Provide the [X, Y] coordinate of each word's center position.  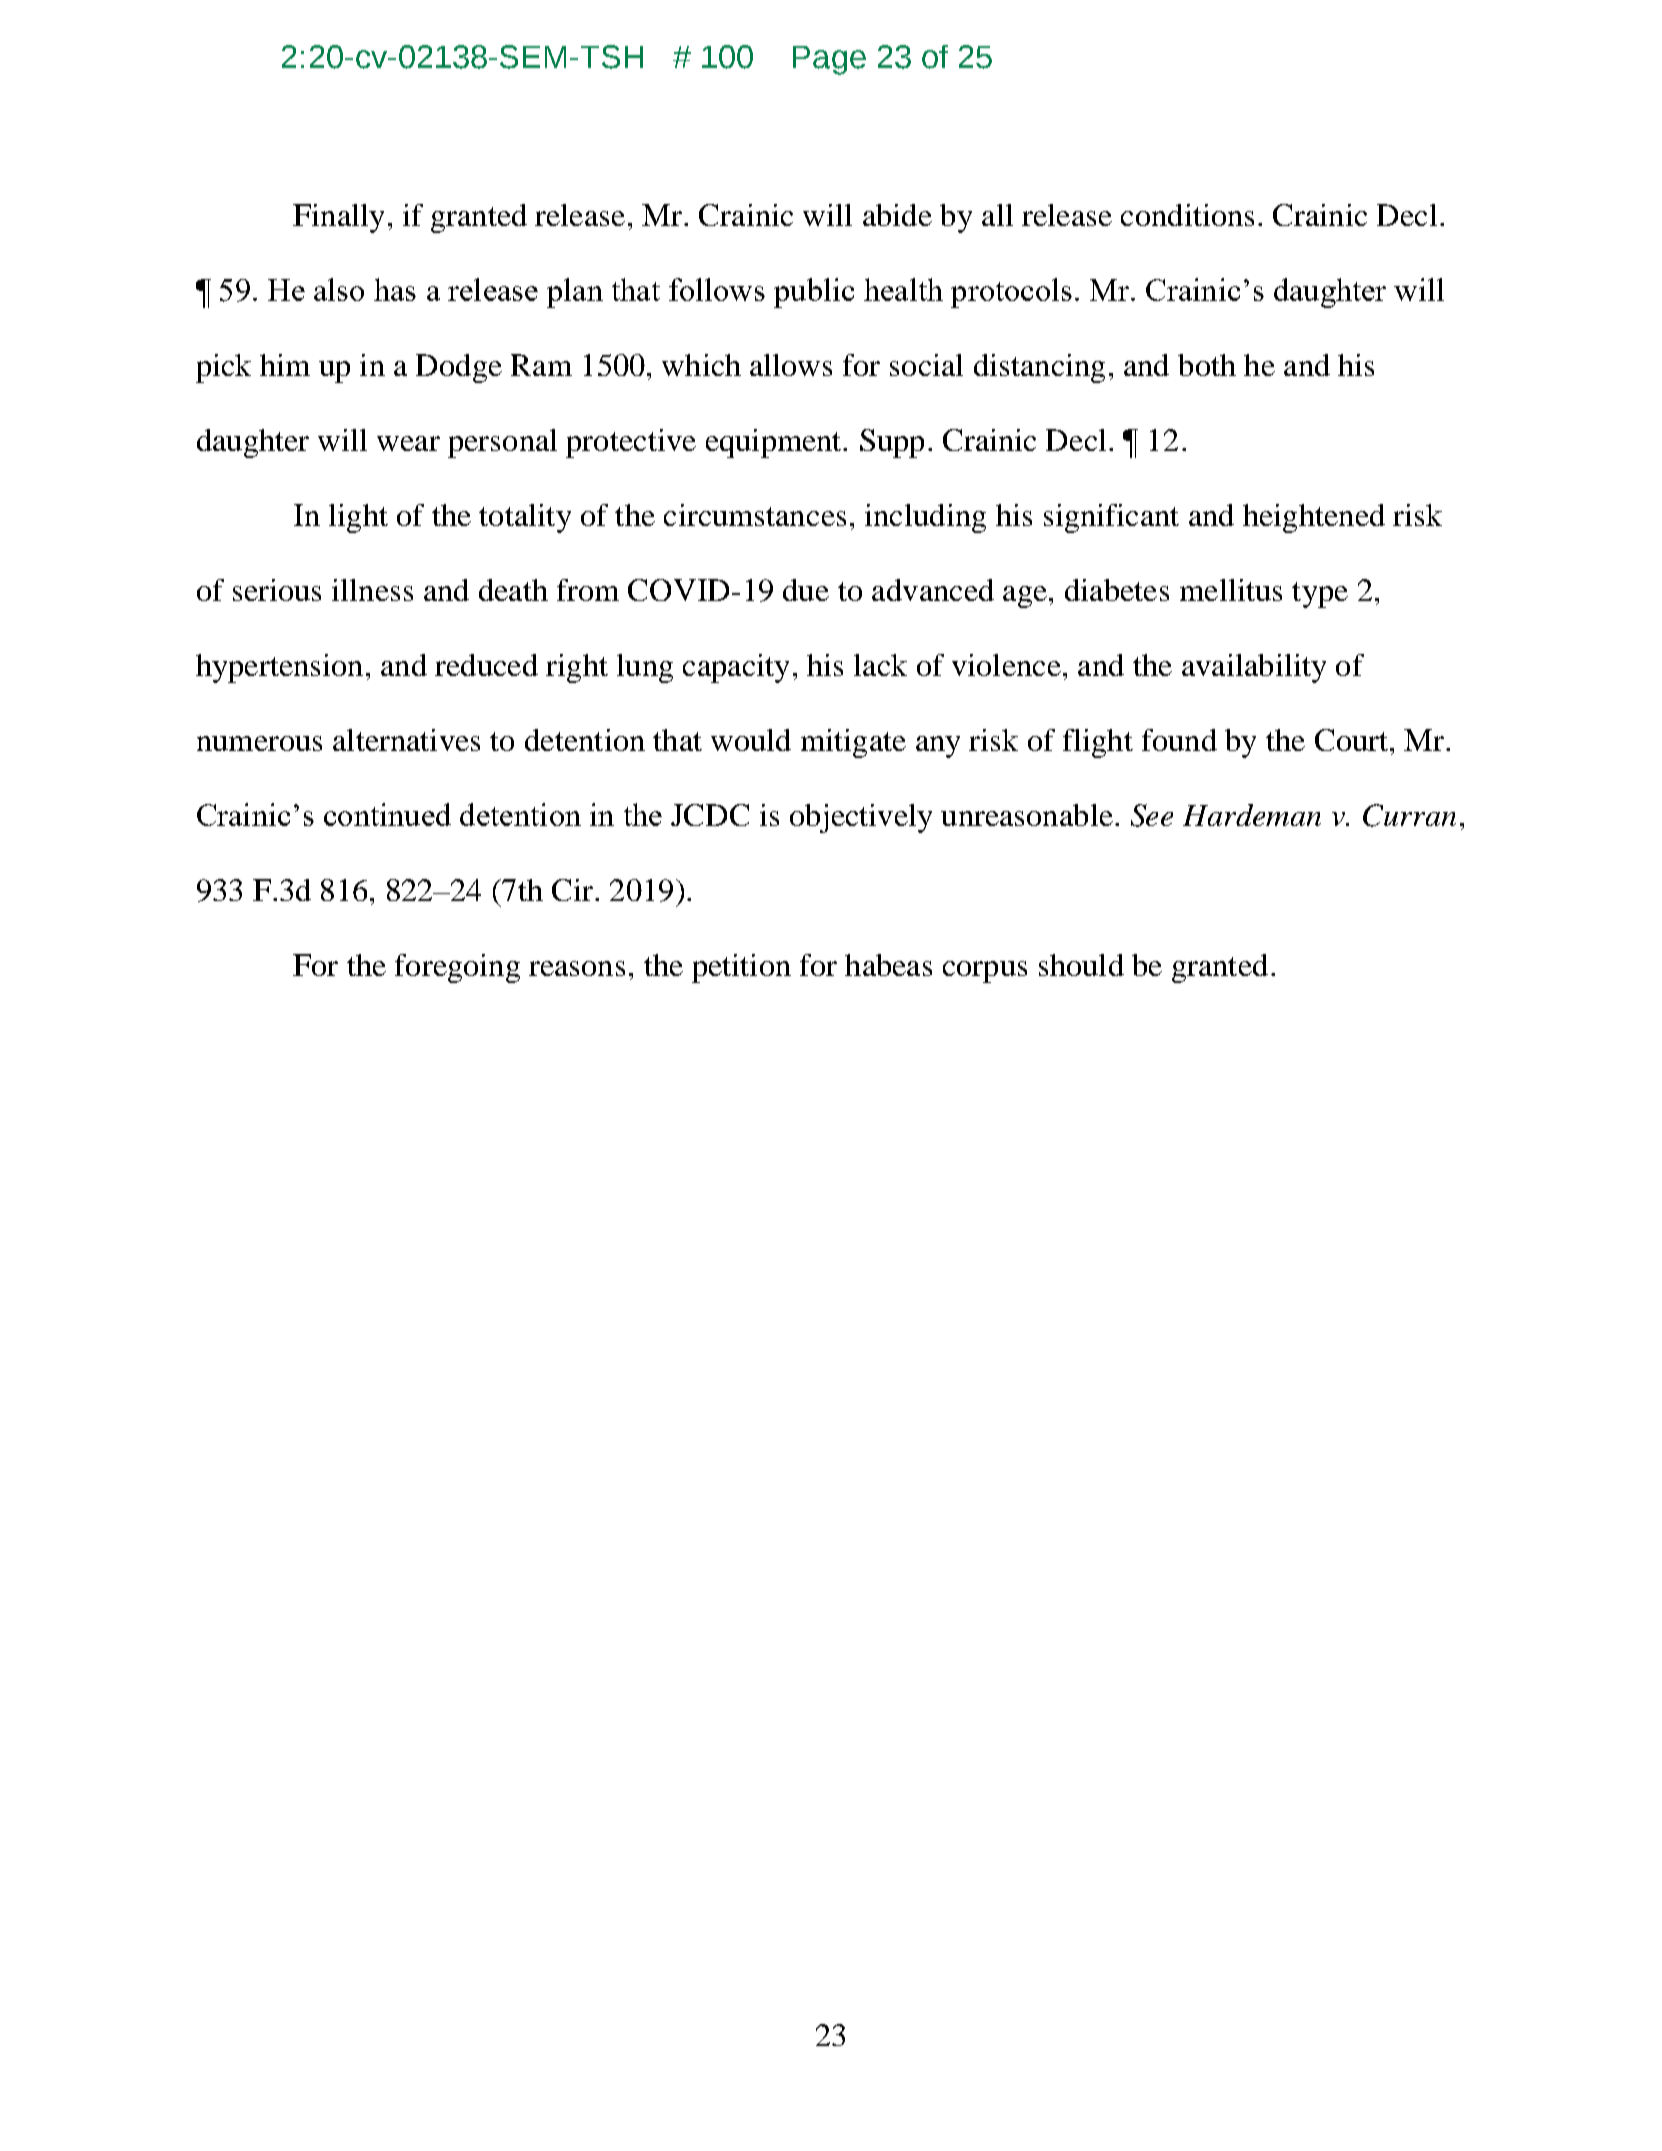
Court [1353, 740]
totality [525, 518]
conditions [1187, 215]
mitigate [853, 743]
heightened [1314, 518]
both [1207, 365]
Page [829, 60]
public [814, 293]
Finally [338, 218]
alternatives [406, 740]
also [339, 289]
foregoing [457, 968]
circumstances [755, 515]
